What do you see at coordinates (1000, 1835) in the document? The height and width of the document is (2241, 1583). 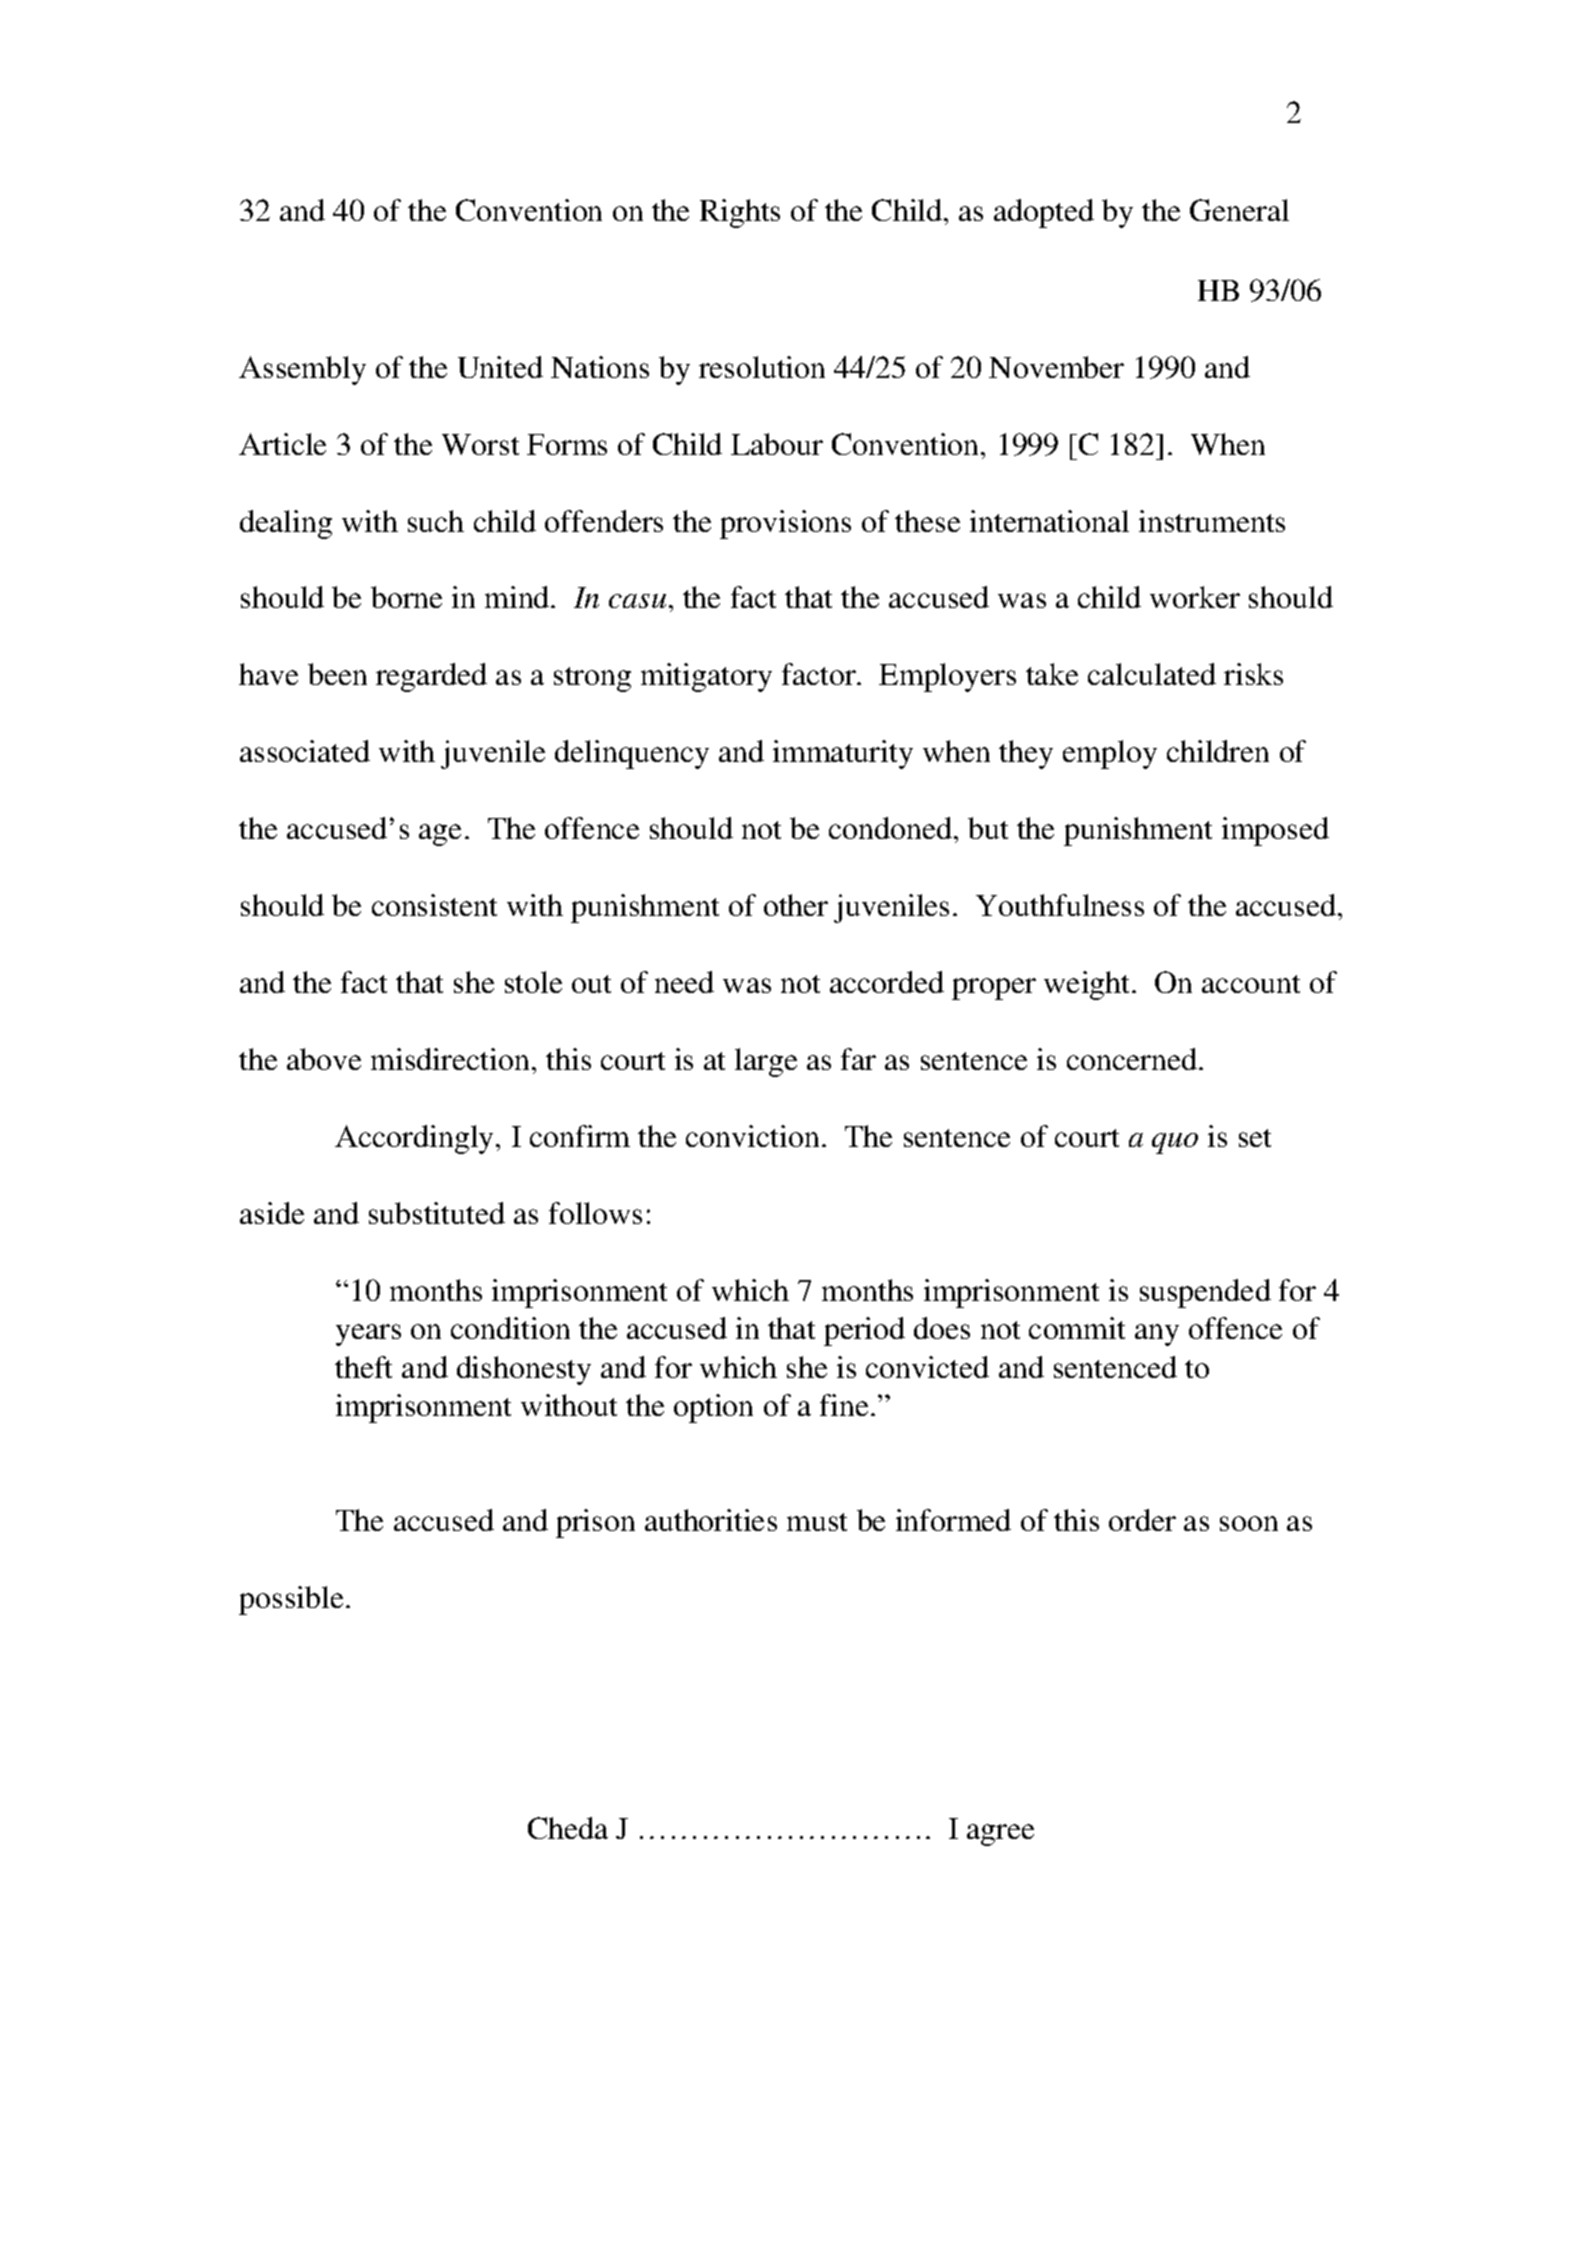 I see `agree` at bounding box center [1000, 1835].
